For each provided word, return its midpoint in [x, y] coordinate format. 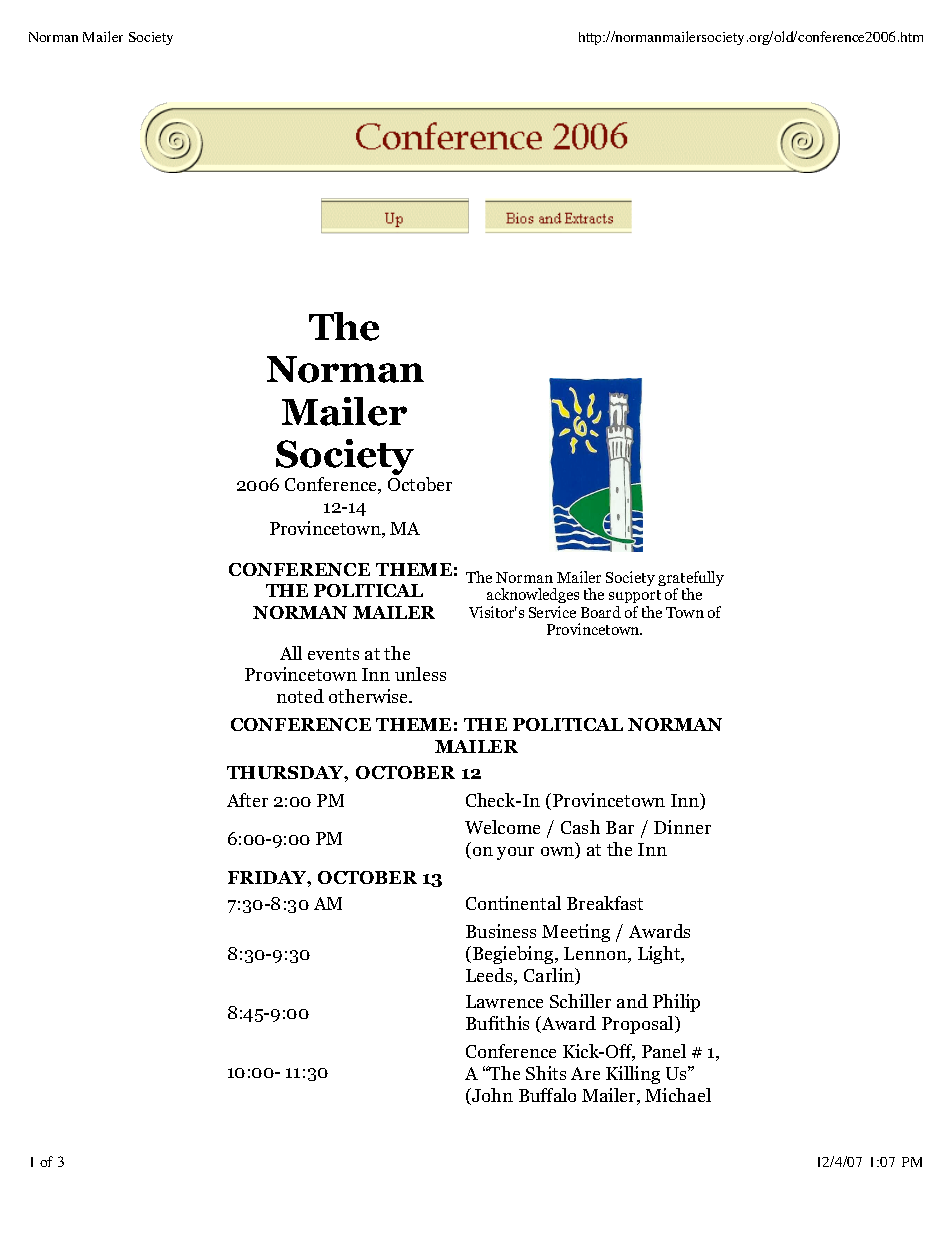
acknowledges [533, 597]
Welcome [502, 827]
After [247, 800]
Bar [620, 827]
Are [585, 1073]
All [291, 653]
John [491, 1096]
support [635, 598]
